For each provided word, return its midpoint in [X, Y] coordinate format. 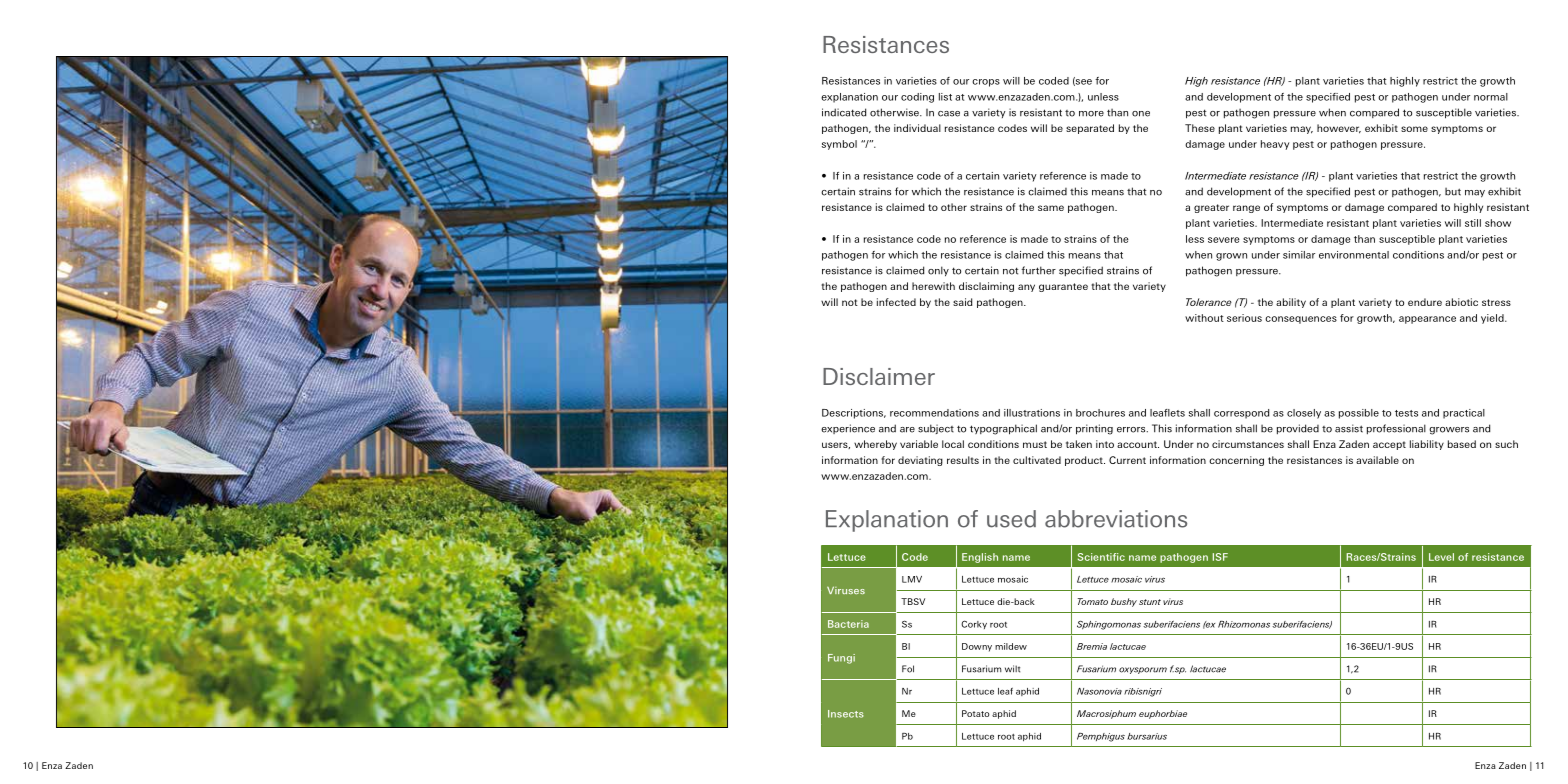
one [1141, 114]
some [1414, 129]
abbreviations [1116, 519]
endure [1425, 302]
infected [896, 302]
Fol [908, 669]
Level [1441, 557]
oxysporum [1143, 670]
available [1377, 460]
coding [917, 98]
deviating [920, 461]
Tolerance [1209, 302]
